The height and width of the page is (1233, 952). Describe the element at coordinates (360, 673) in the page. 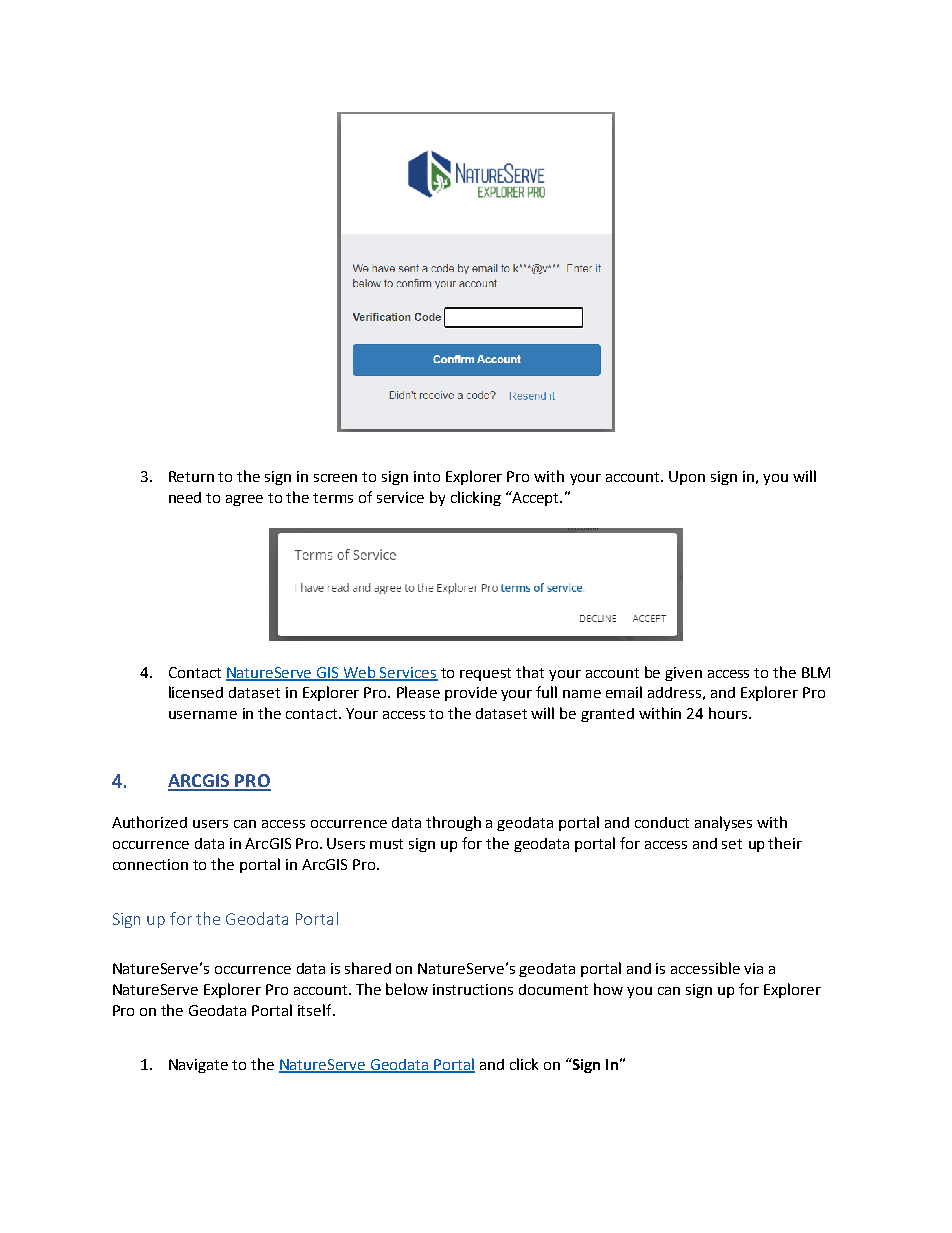

I see `Web` at that location.
